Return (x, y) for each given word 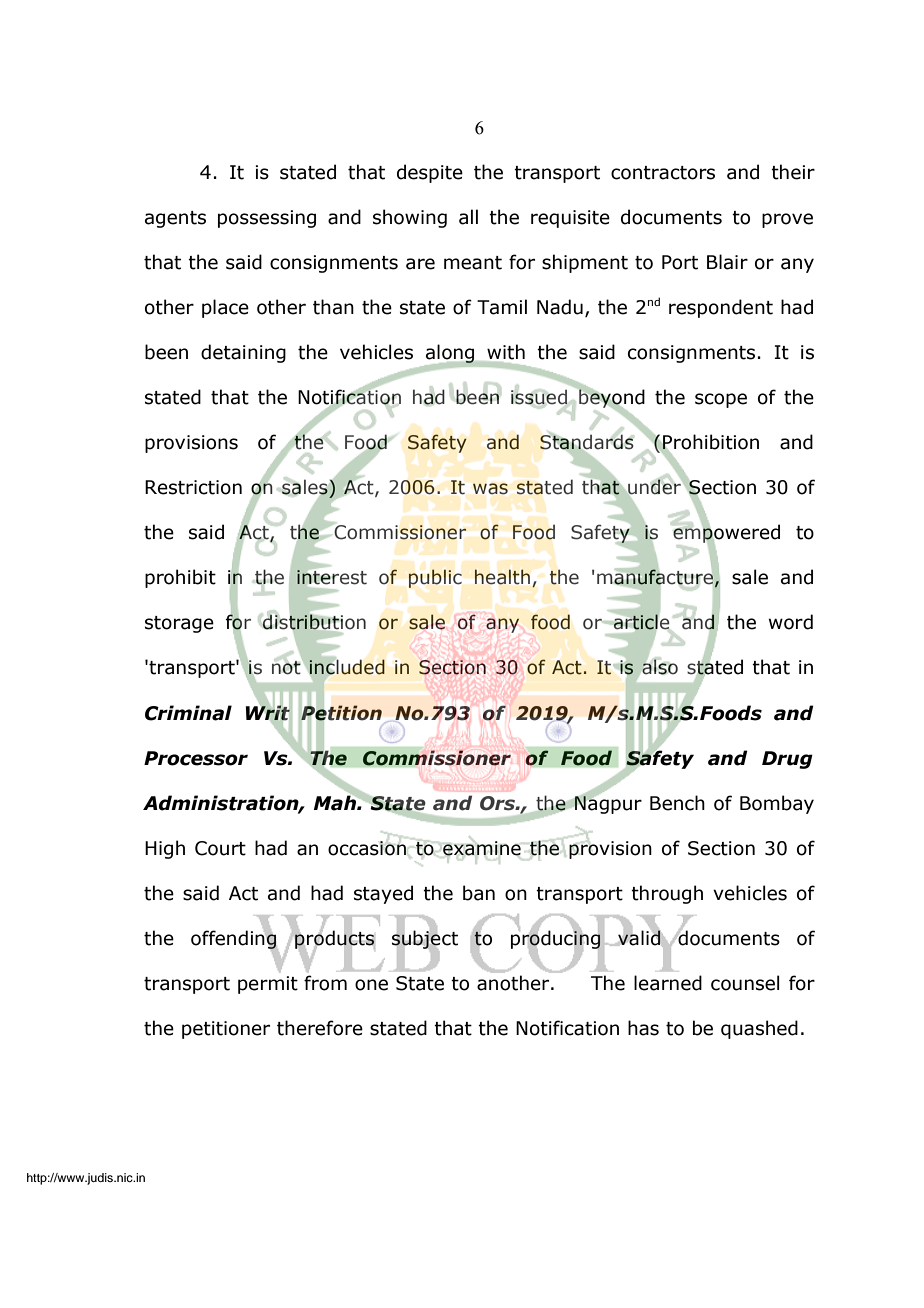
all (468, 217)
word (791, 622)
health (502, 577)
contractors (663, 173)
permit (268, 985)
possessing (267, 219)
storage (179, 624)
